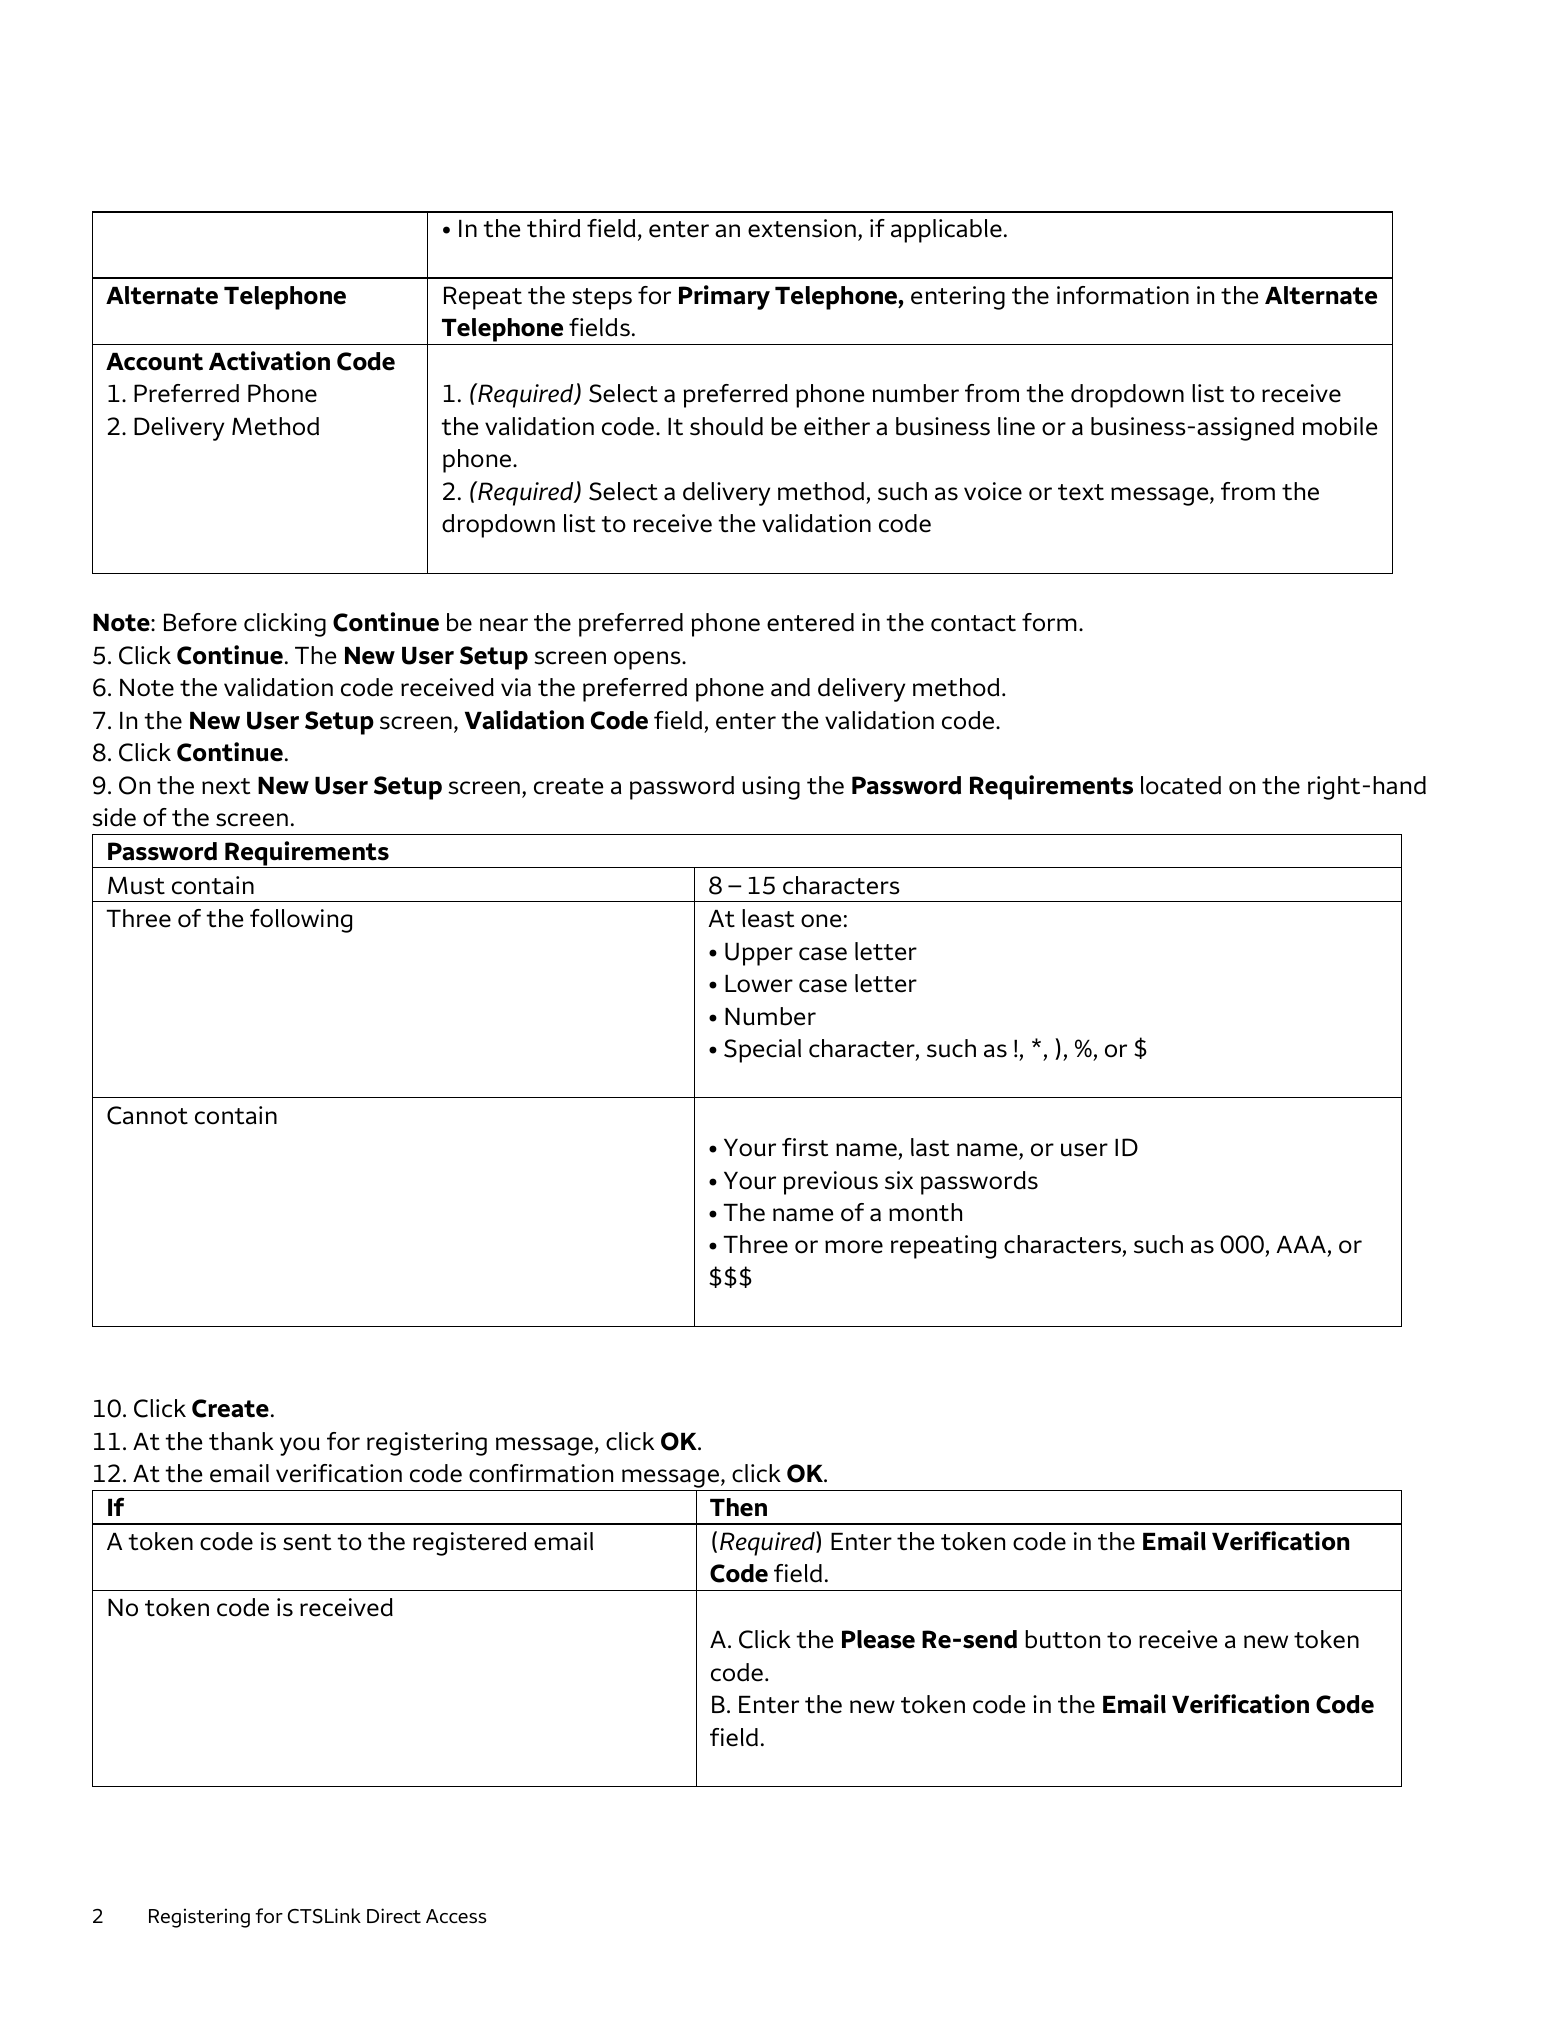 This screenshot has width=1562, height=2021. I want to click on Access, so click(456, 1916).
